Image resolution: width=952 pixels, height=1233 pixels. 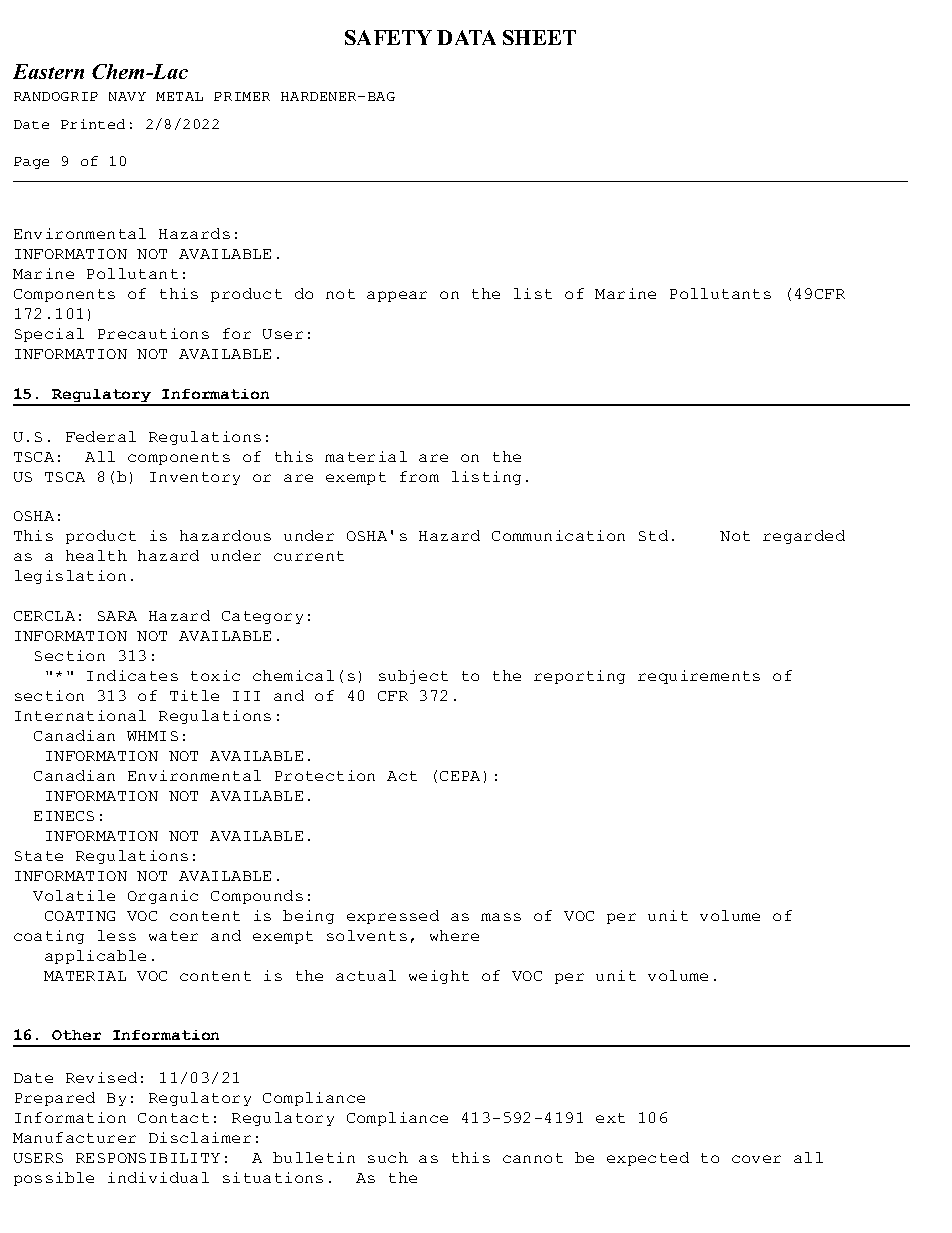 What do you see at coordinates (756, 1159) in the document?
I see `cover` at bounding box center [756, 1159].
